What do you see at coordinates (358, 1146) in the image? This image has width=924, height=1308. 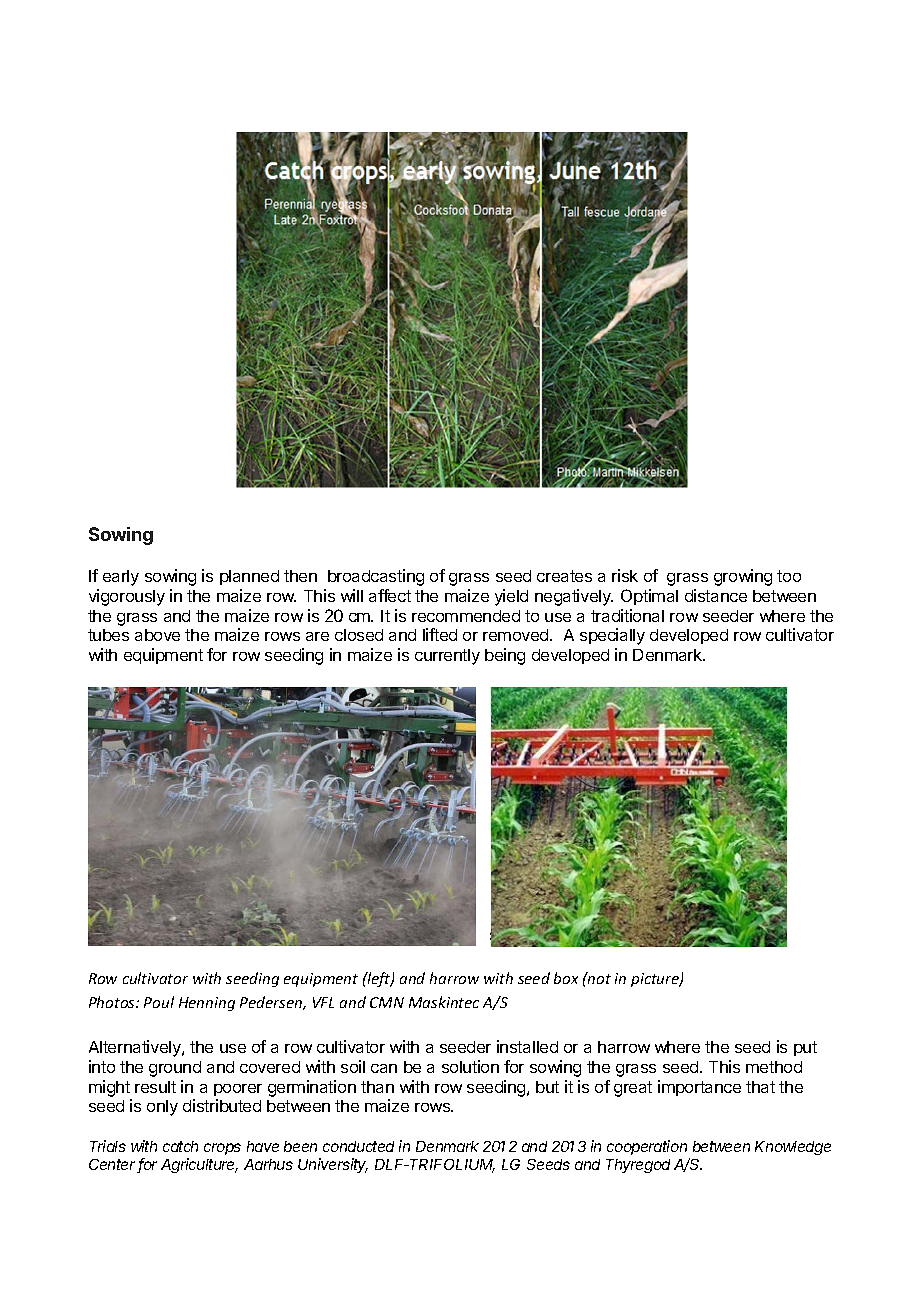 I see `conducted` at bounding box center [358, 1146].
